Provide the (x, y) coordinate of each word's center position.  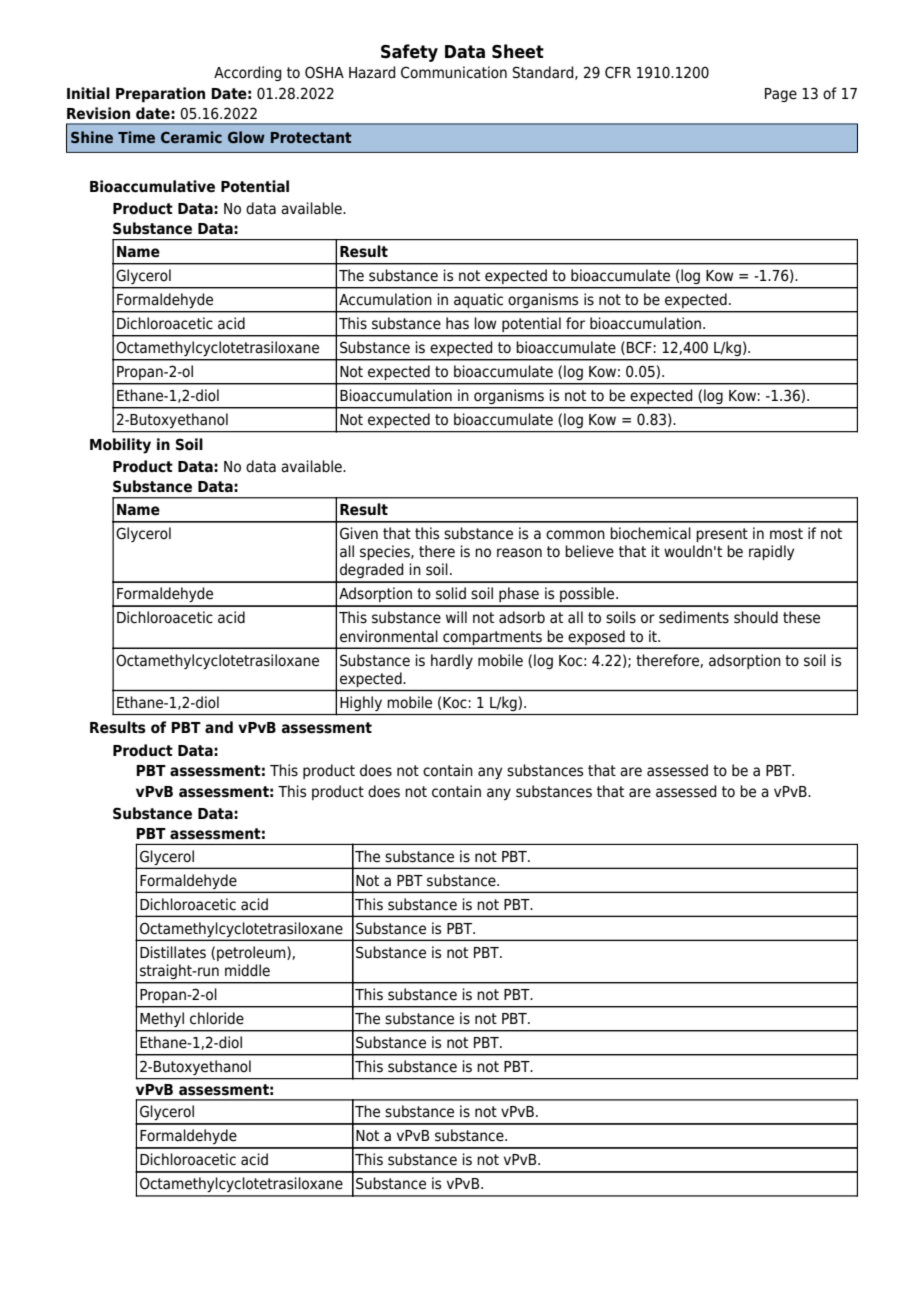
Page (781, 95)
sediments (694, 617)
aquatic (478, 300)
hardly (452, 661)
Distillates (173, 952)
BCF (640, 347)
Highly (361, 703)
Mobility (120, 446)
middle (247, 970)
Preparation (160, 94)
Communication (454, 72)
